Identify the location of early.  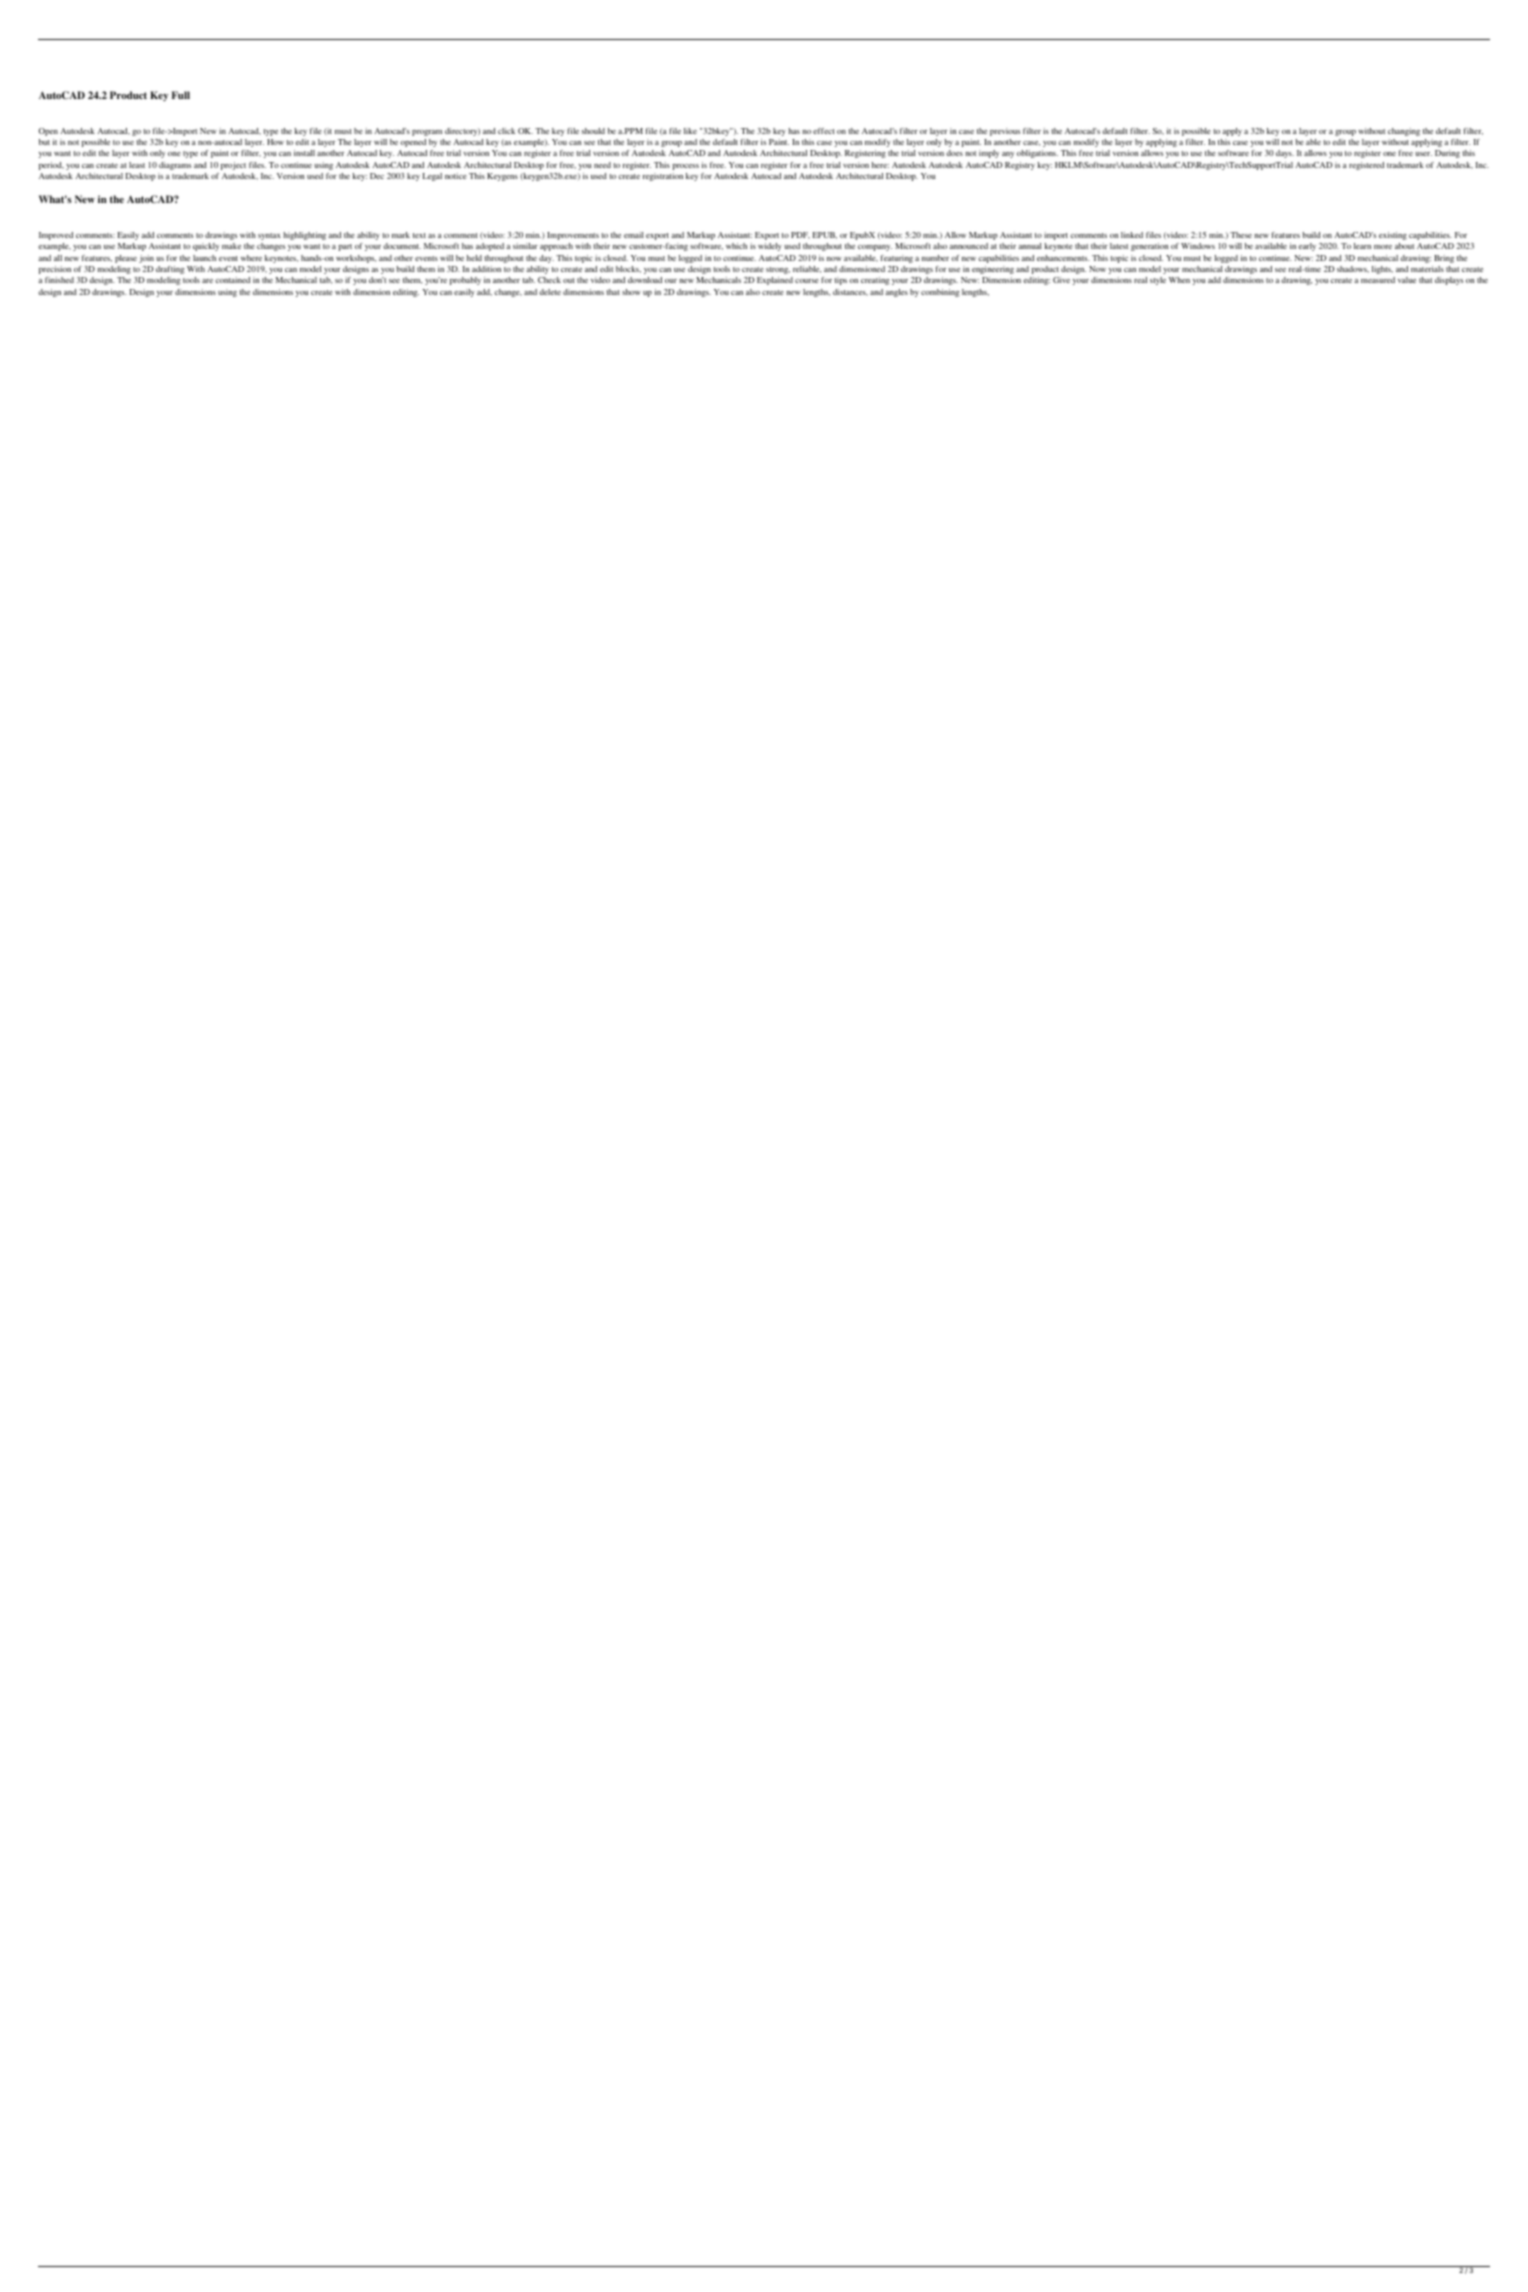
(1307, 247).
